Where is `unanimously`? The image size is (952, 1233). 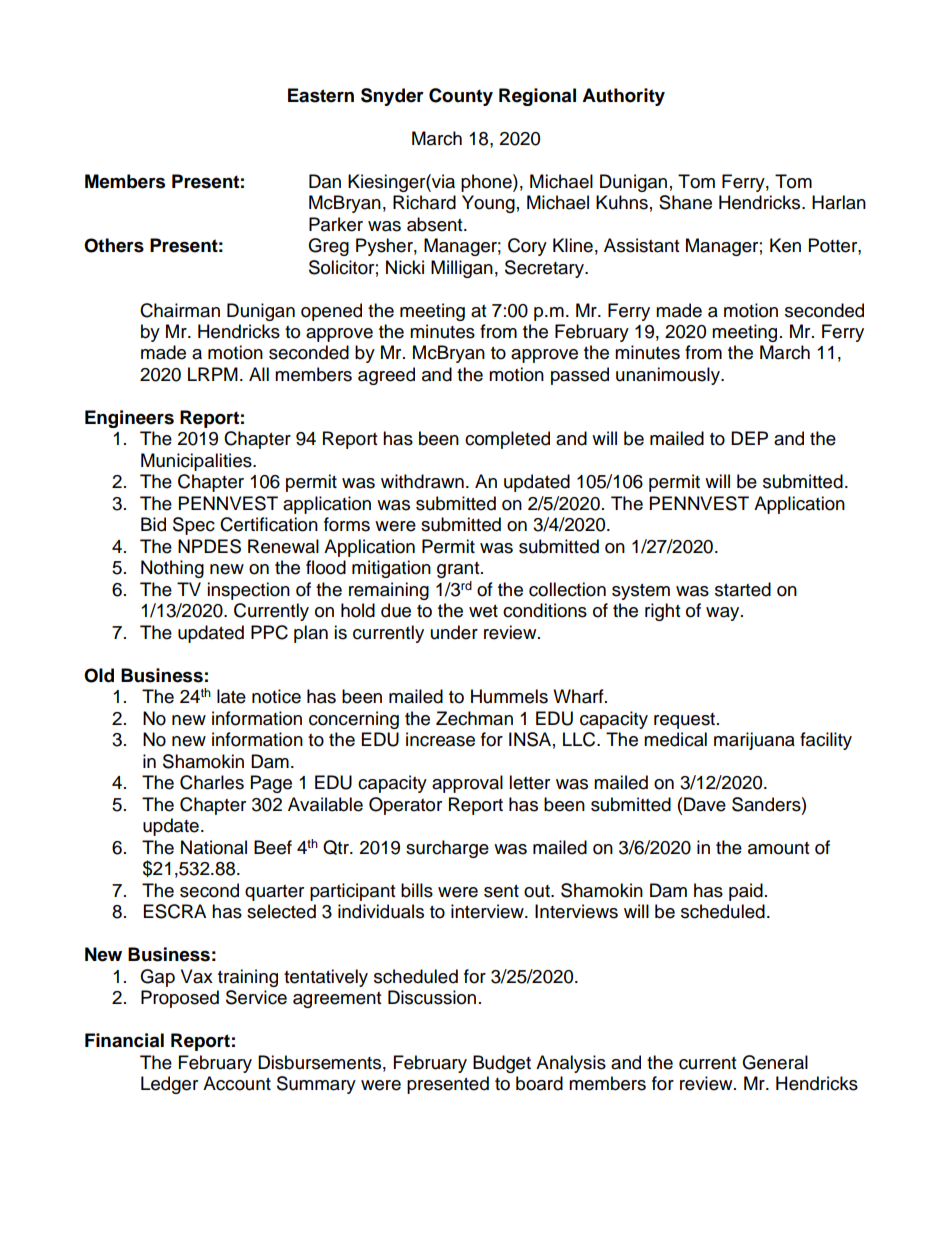 unanimously is located at coordinates (669, 376).
